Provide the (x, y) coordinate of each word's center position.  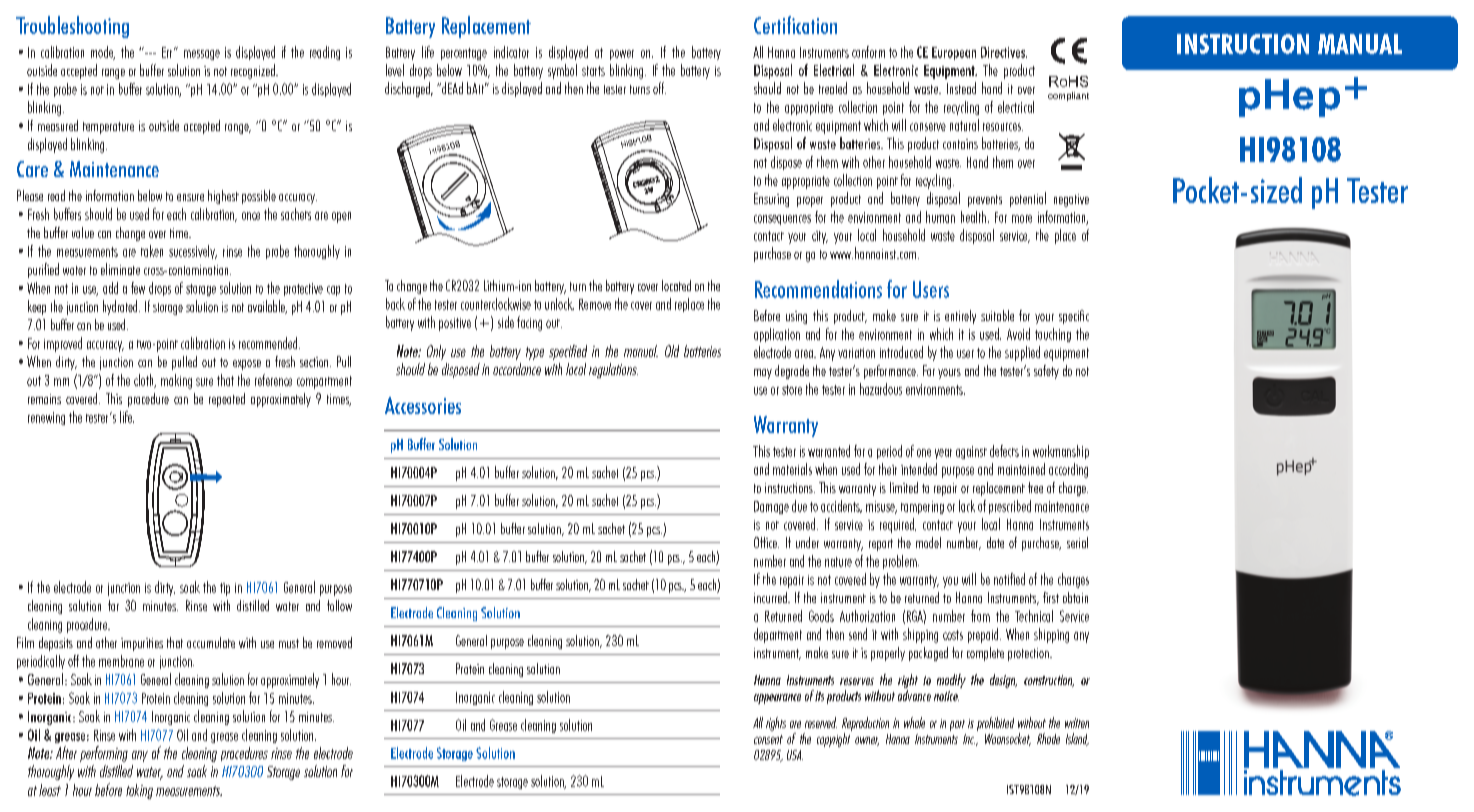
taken (152, 251)
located (676, 285)
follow (339, 605)
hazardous (881, 389)
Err (168, 52)
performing (104, 754)
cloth (145, 381)
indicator (511, 52)
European (954, 53)
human (940, 217)
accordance (517, 369)
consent (768, 739)
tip (225, 589)
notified (1009, 579)
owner (867, 741)
